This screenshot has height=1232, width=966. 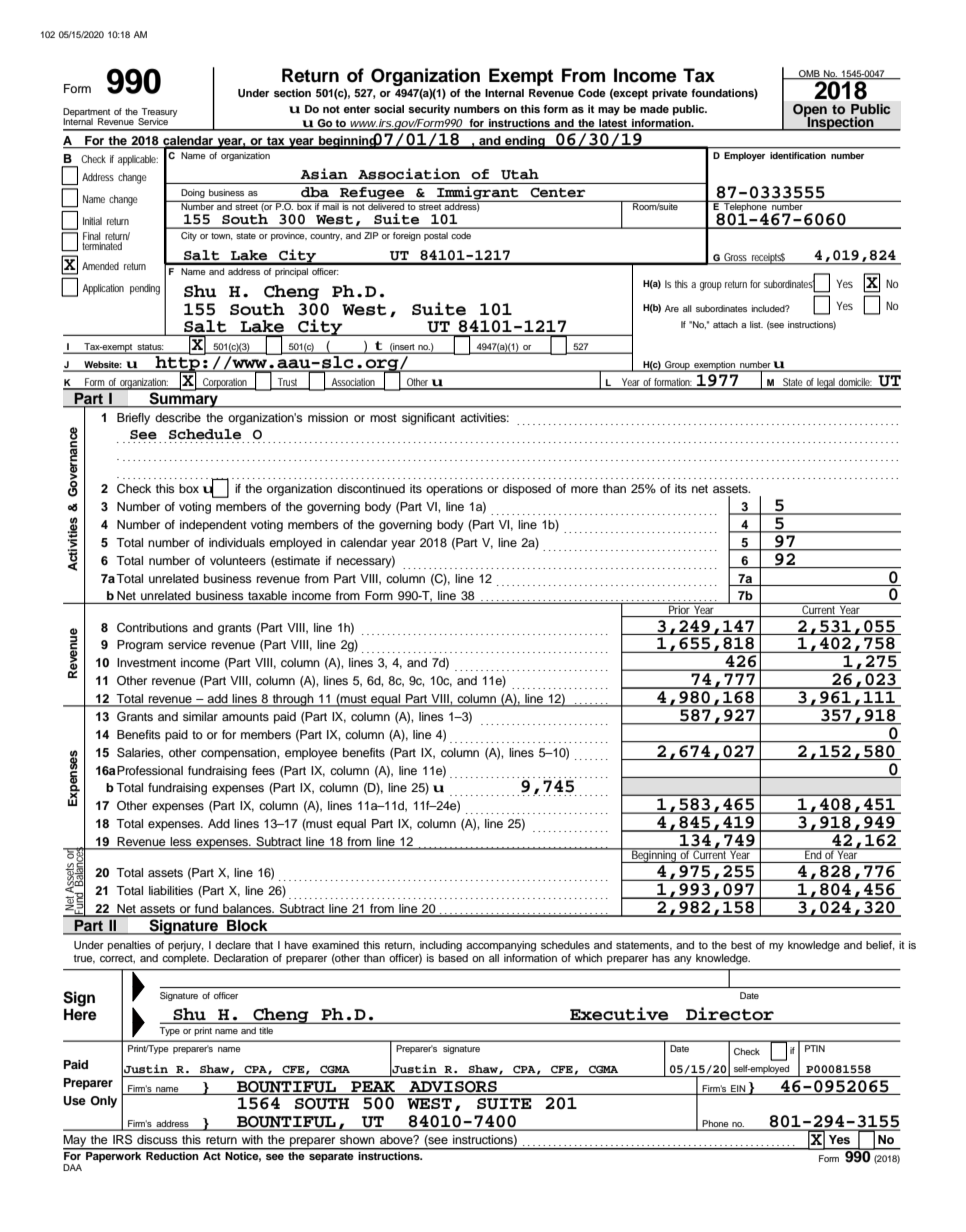 I want to click on discuss, so click(x=157, y=1139).
